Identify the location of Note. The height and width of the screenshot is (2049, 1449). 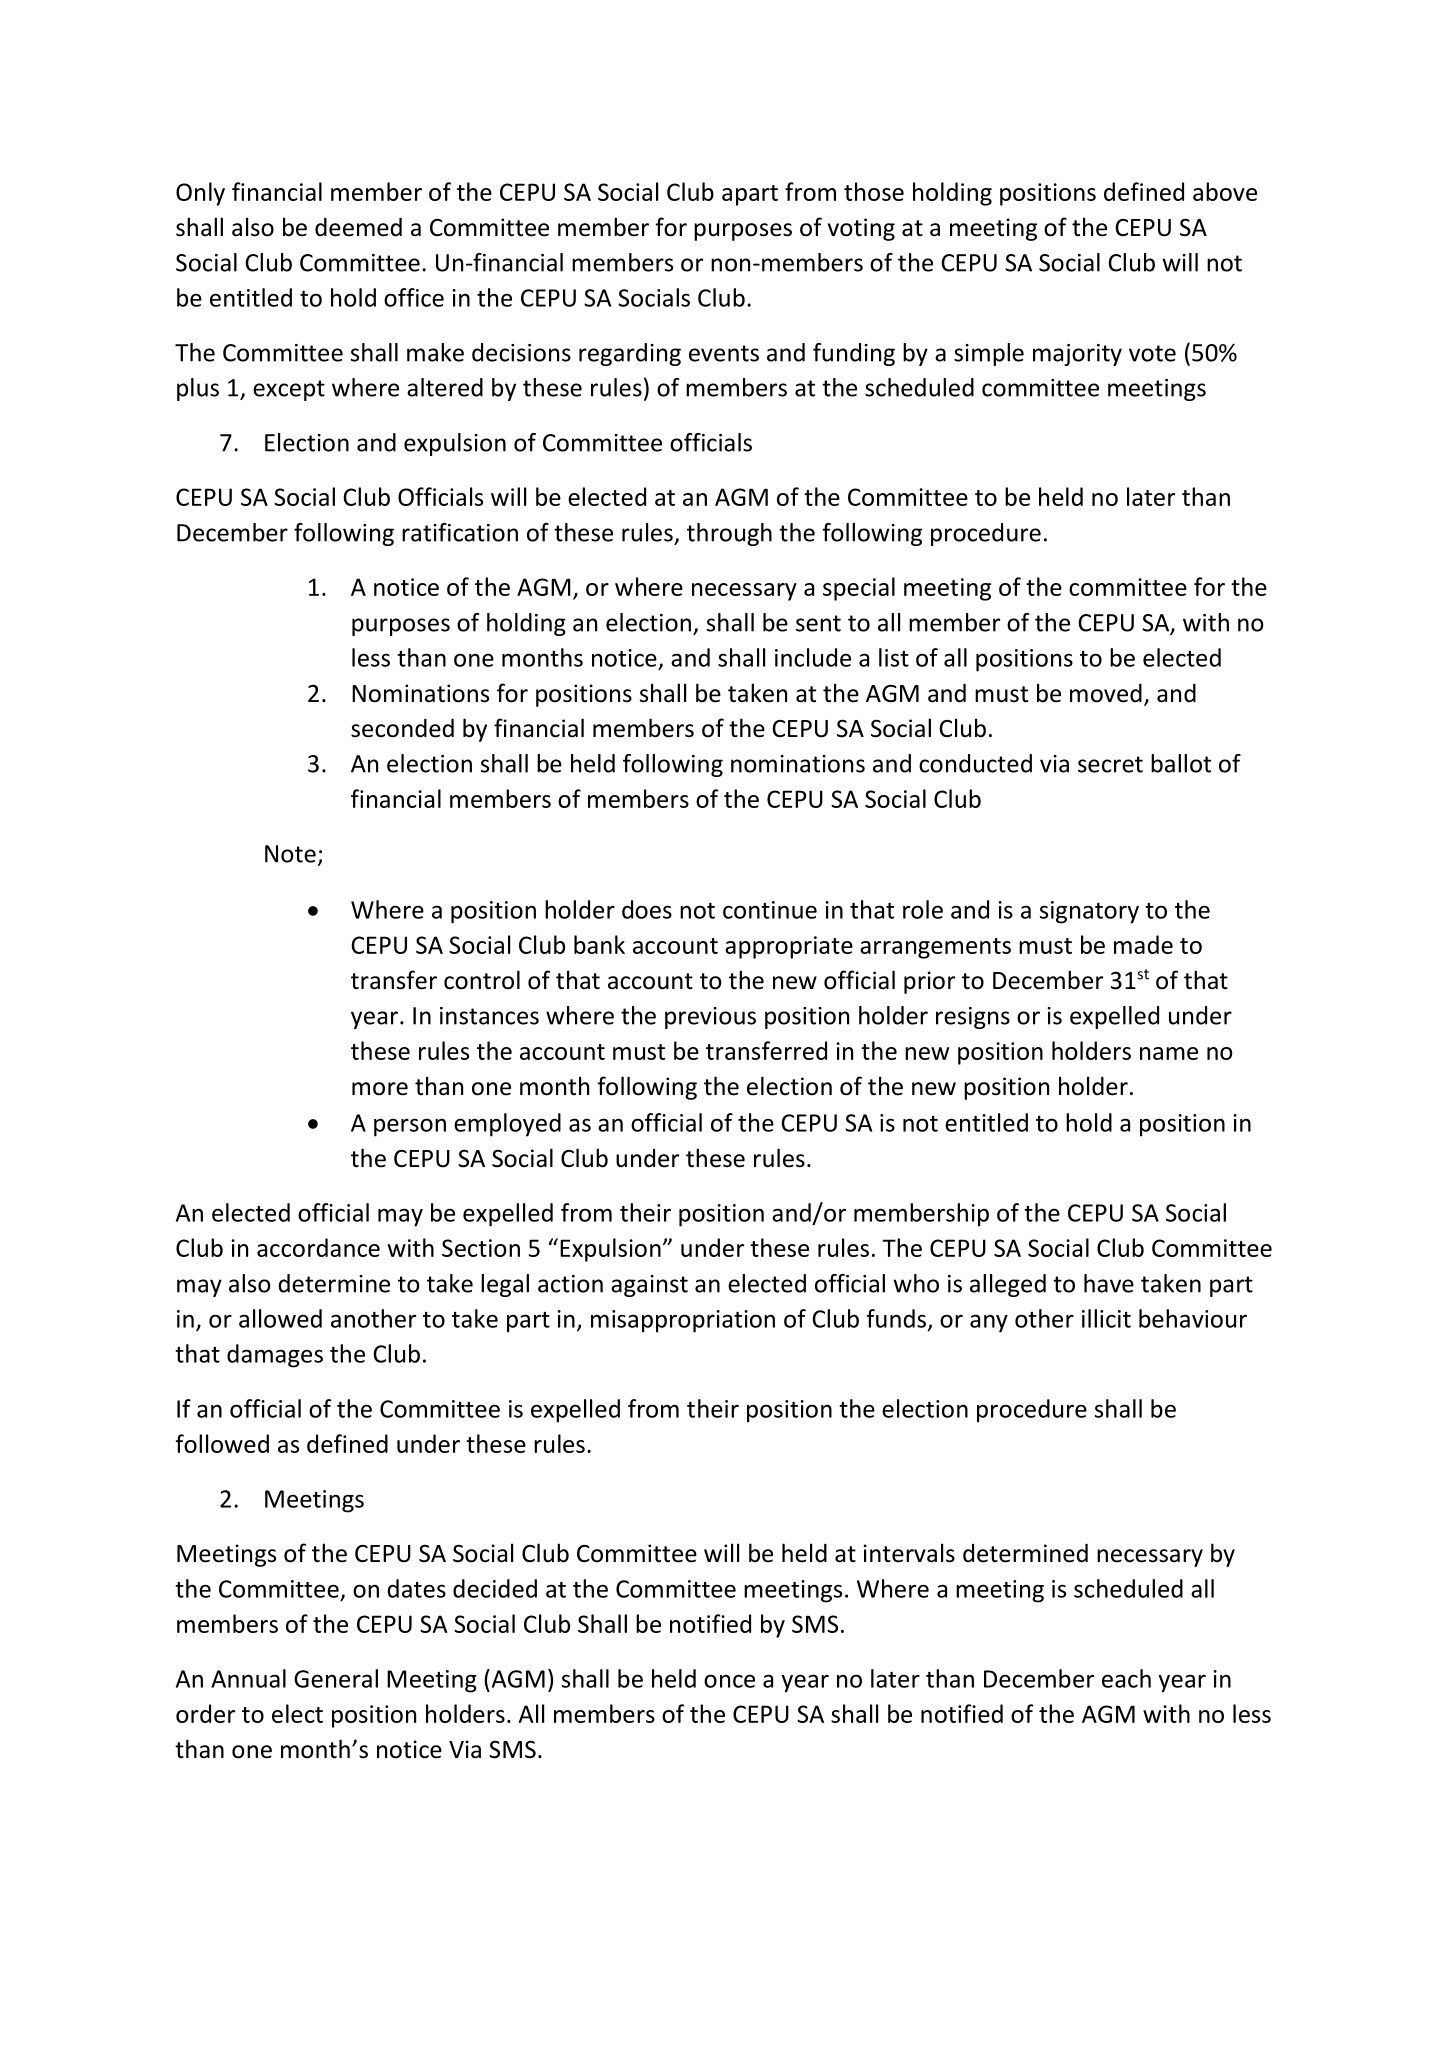
(290, 854).
